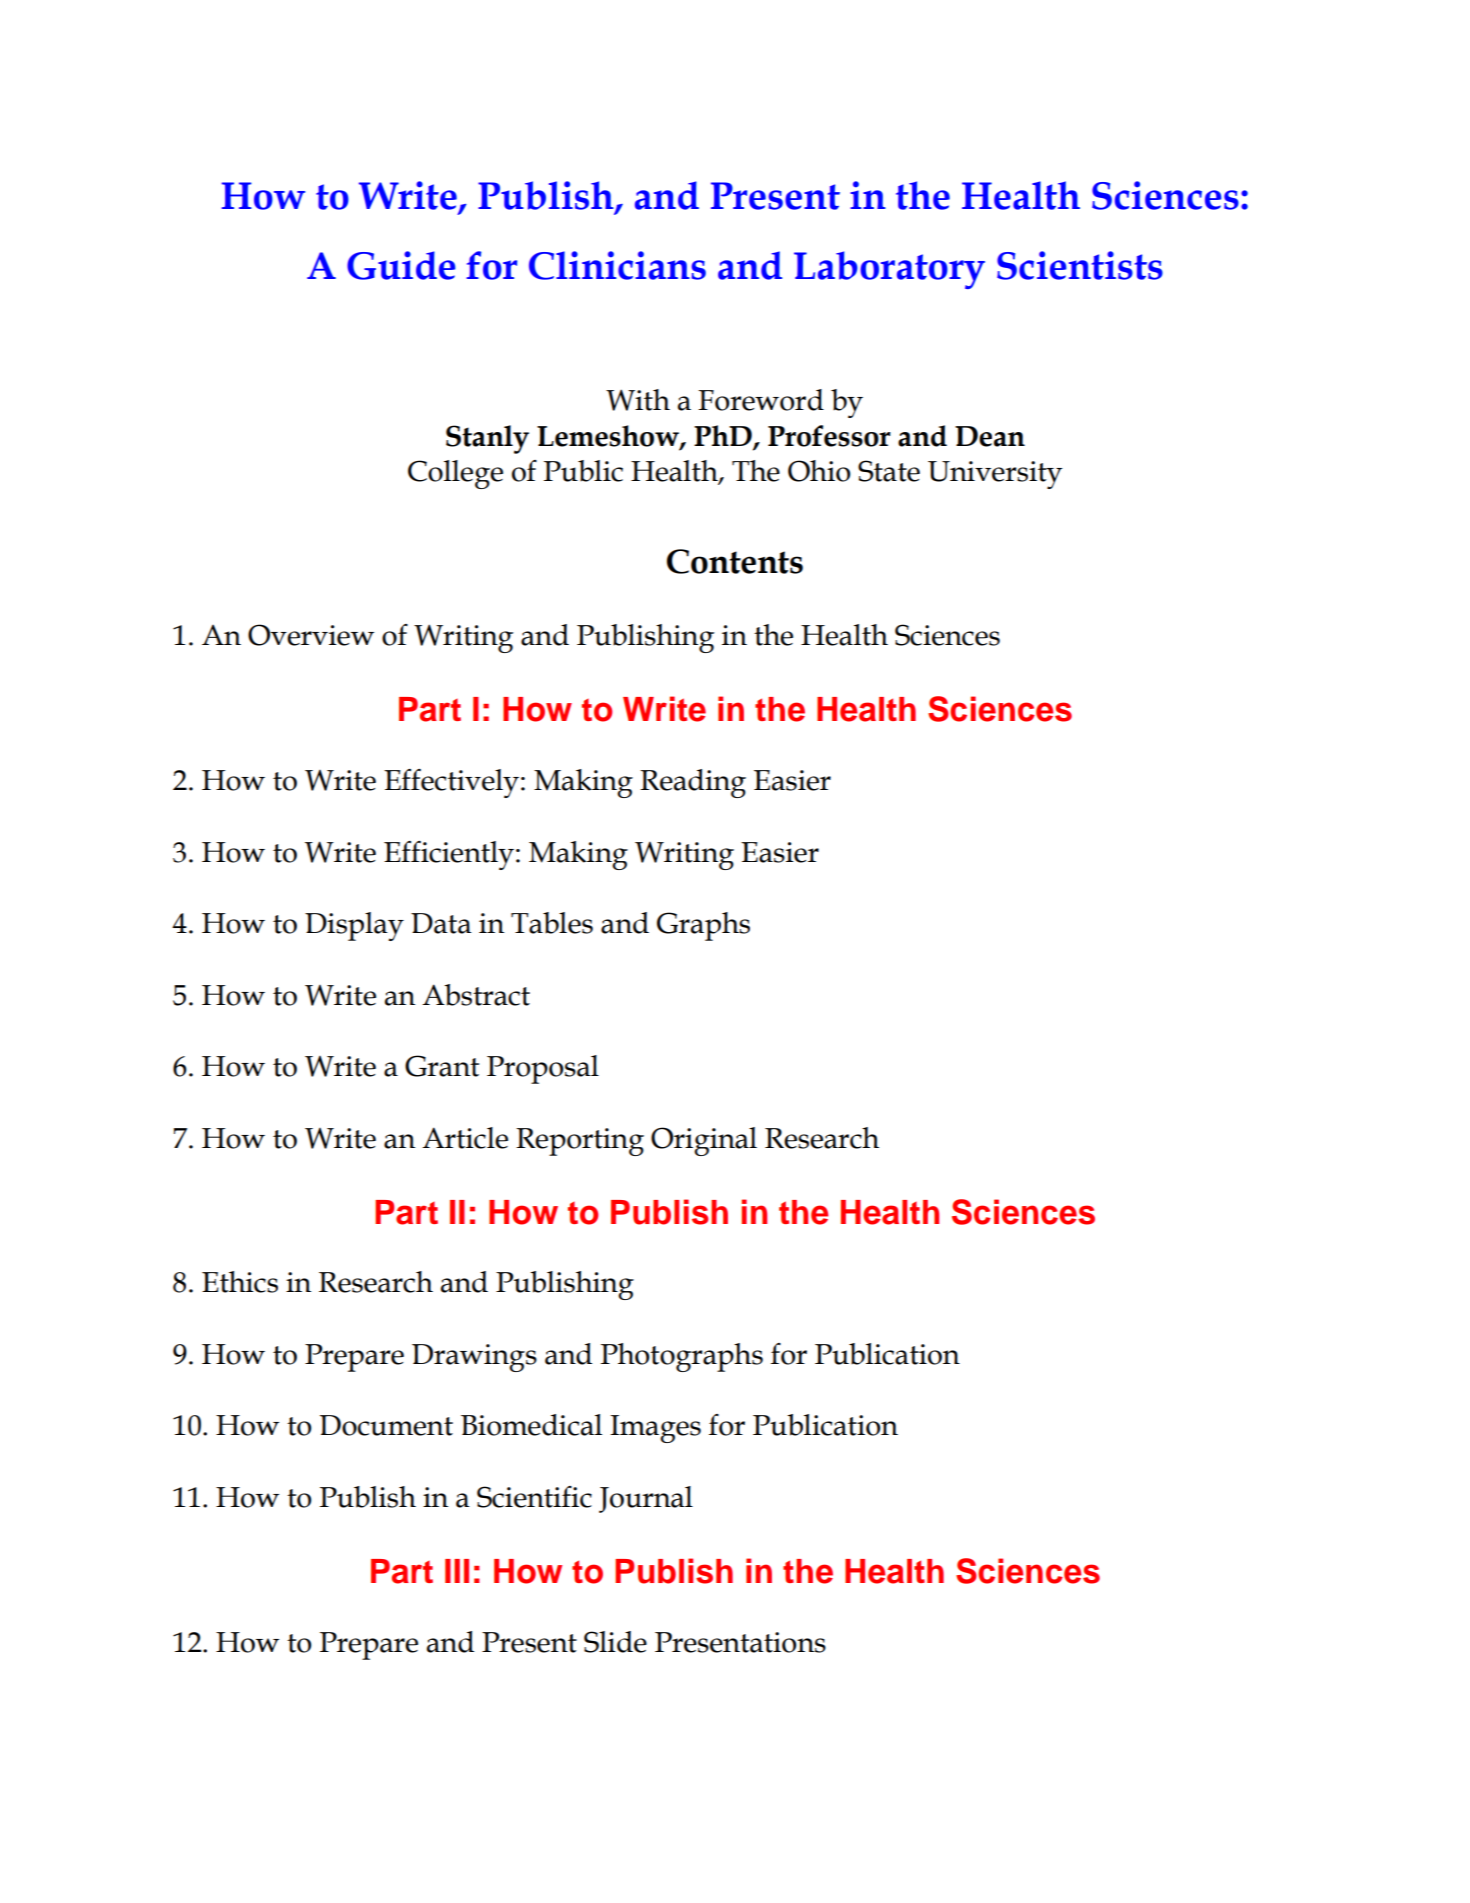 The height and width of the document is (1903, 1470). I want to click on III, so click(457, 1571).
